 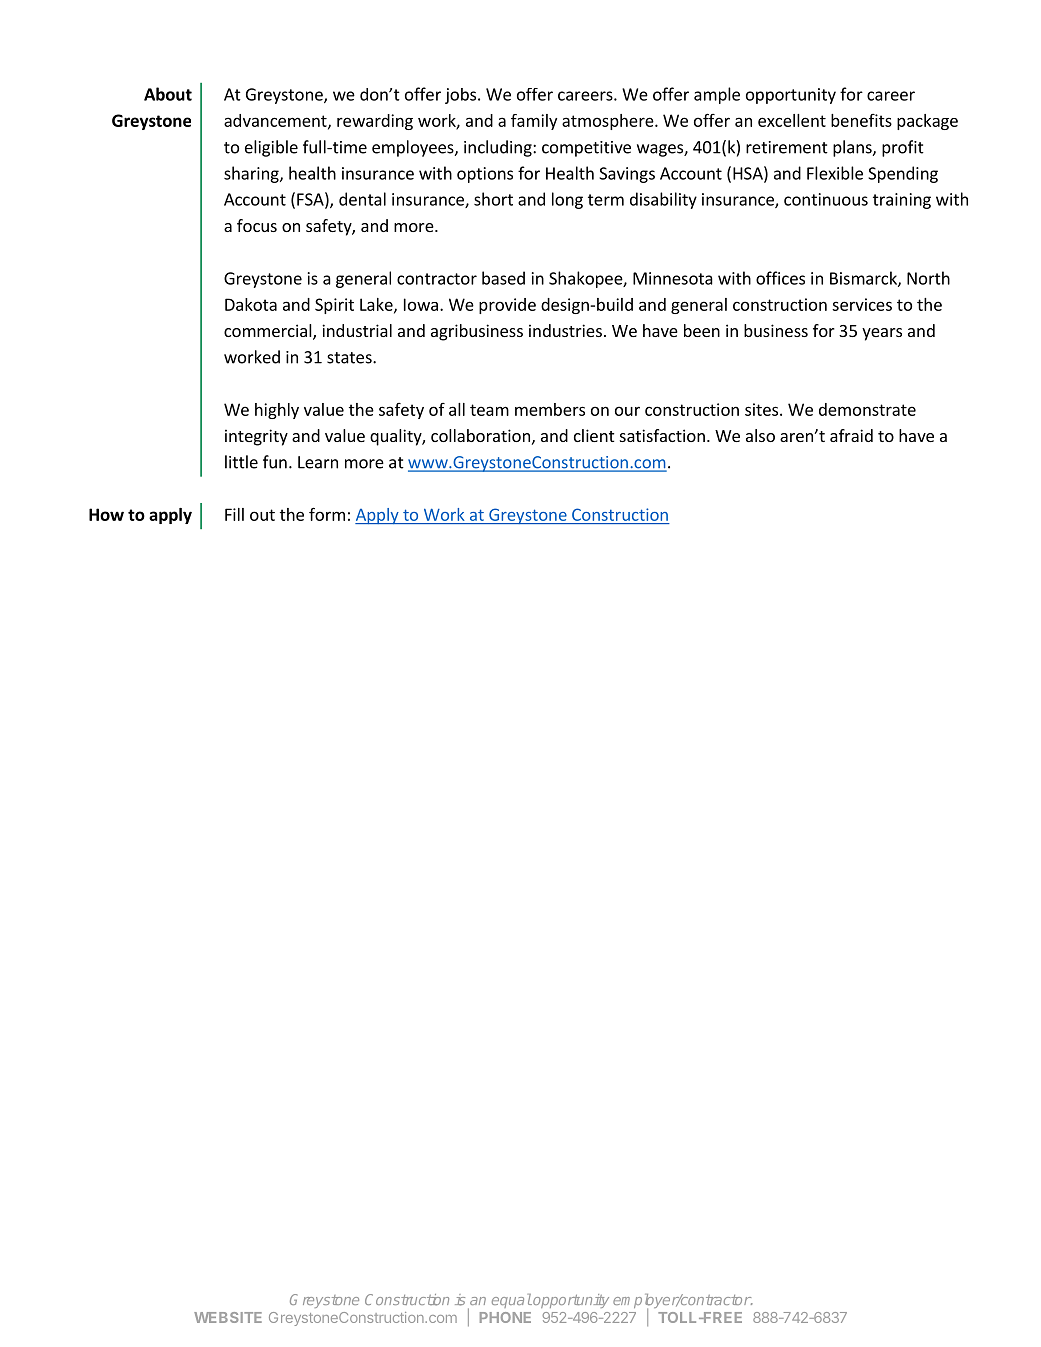 What do you see at coordinates (505, 1317) in the screenshot?
I see `PHONE` at bounding box center [505, 1317].
